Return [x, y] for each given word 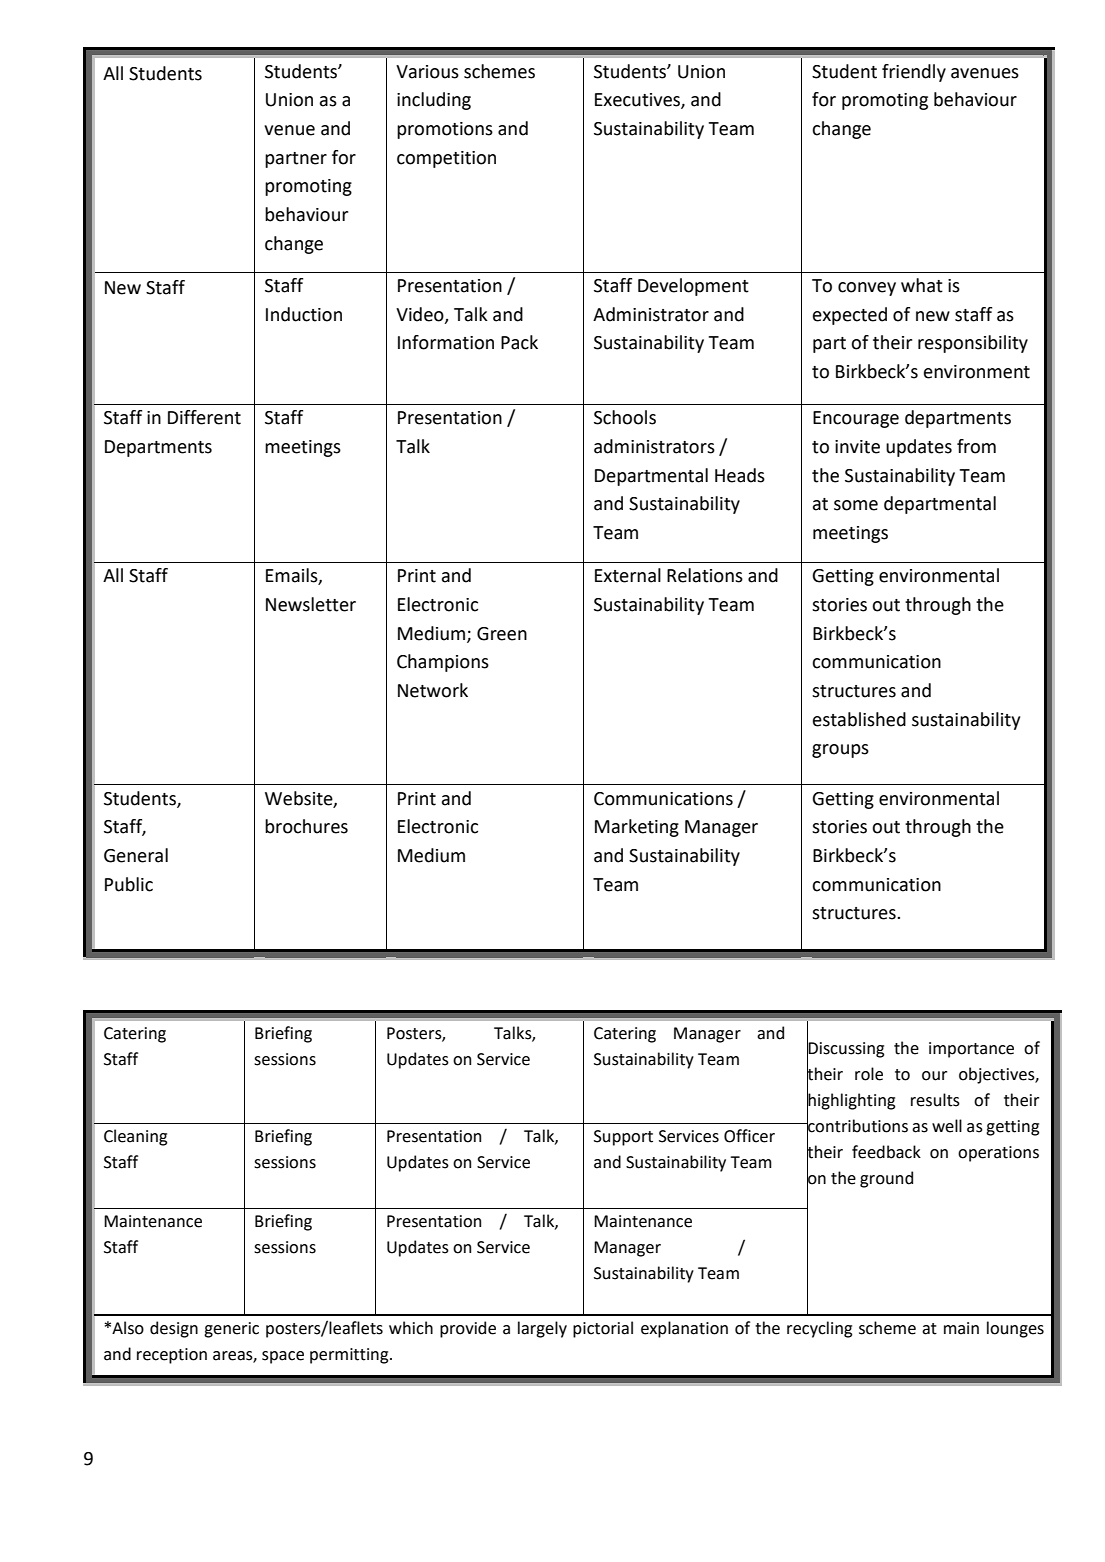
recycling [819, 1329]
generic [231, 1330]
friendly [914, 73]
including [434, 101]
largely [542, 1329]
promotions [445, 130]
